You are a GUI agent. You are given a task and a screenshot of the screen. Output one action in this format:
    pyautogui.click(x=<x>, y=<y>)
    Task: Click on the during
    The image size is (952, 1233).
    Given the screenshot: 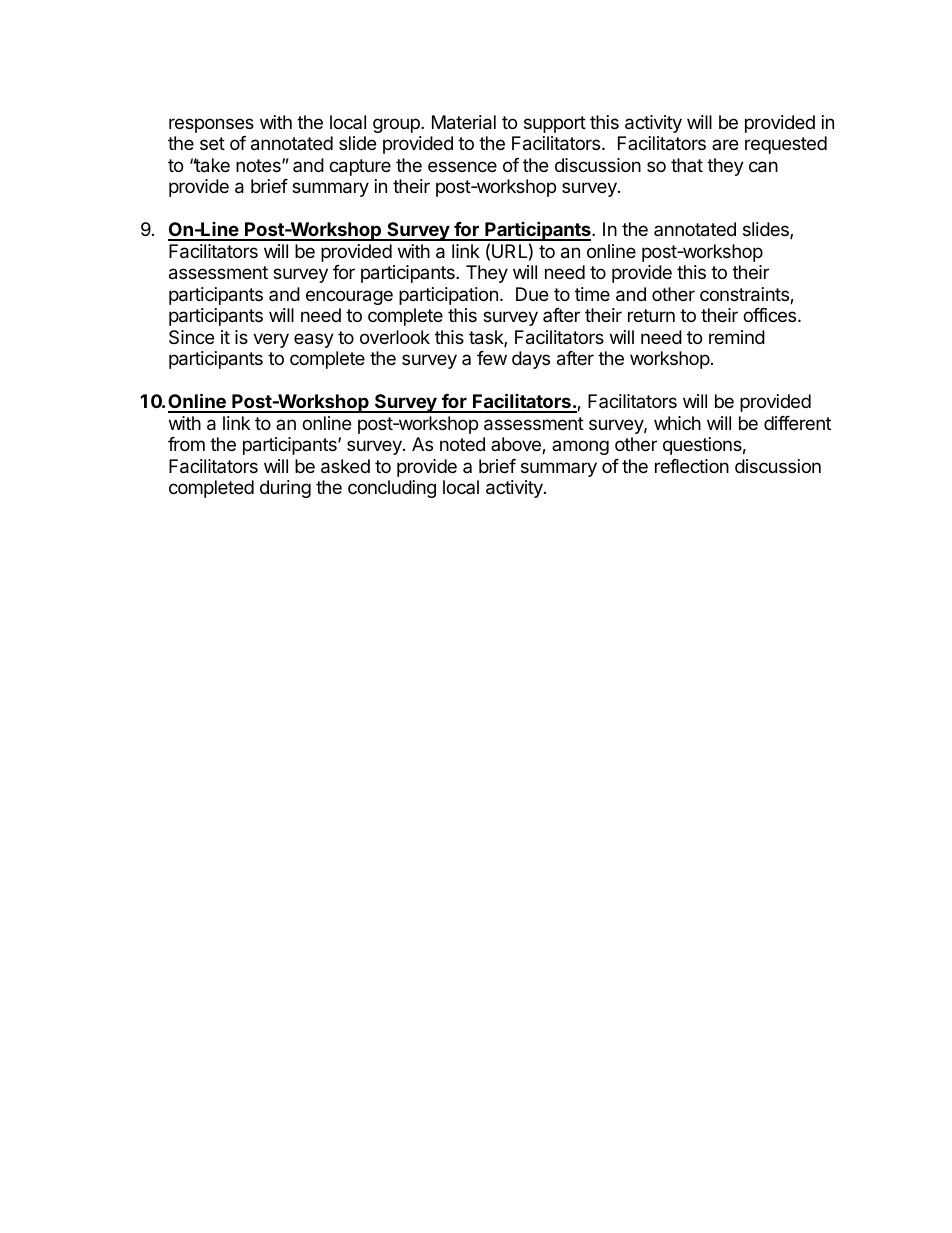 What is the action you would take?
    pyautogui.click(x=285, y=489)
